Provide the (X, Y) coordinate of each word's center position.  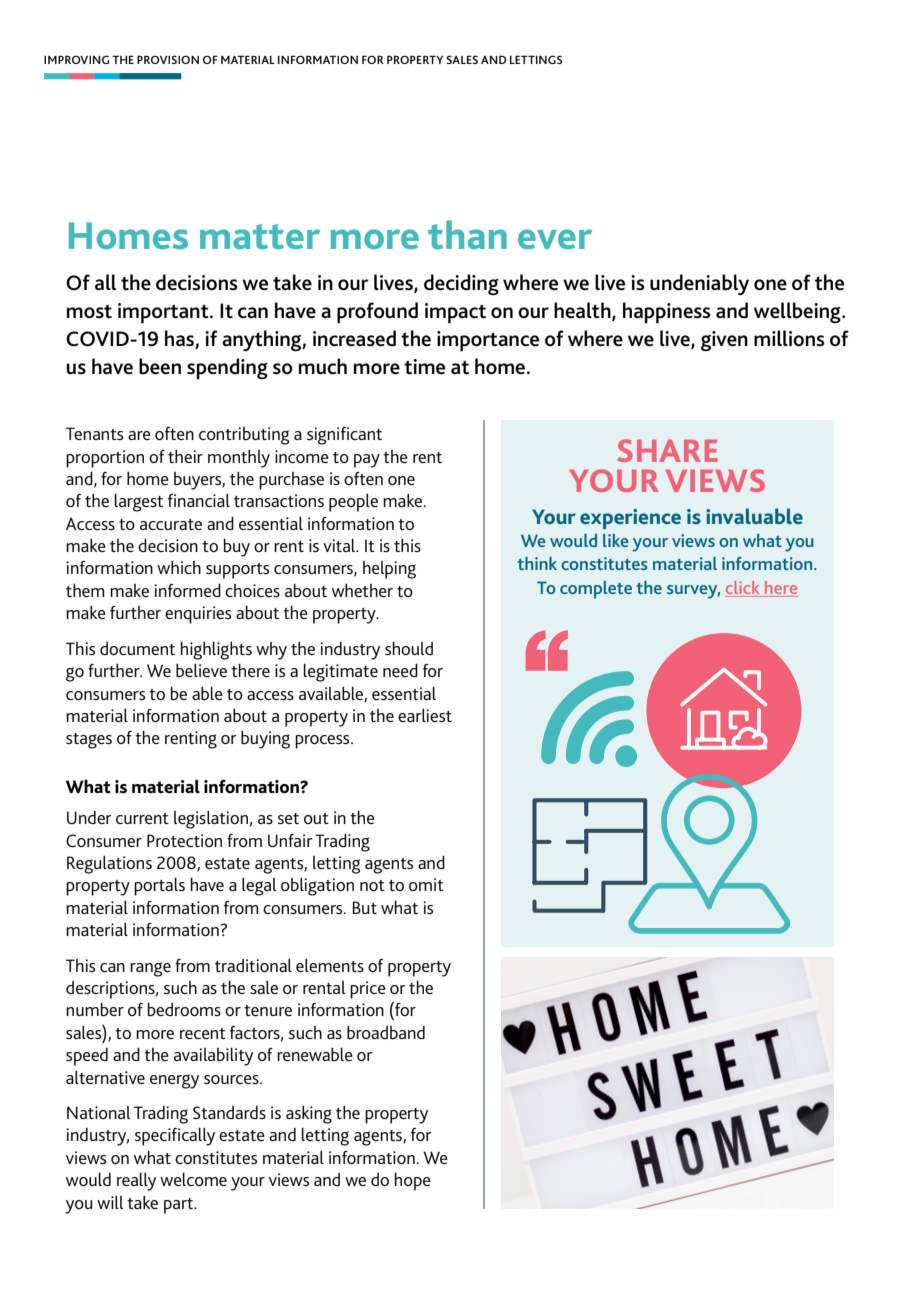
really (136, 1181)
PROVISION (168, 59)
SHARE (668, 450)
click (742, 587)
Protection (184, 840)
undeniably (699, 284)
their (185, 456)
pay (367, 461)
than (467, 234)
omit (426, 884)
